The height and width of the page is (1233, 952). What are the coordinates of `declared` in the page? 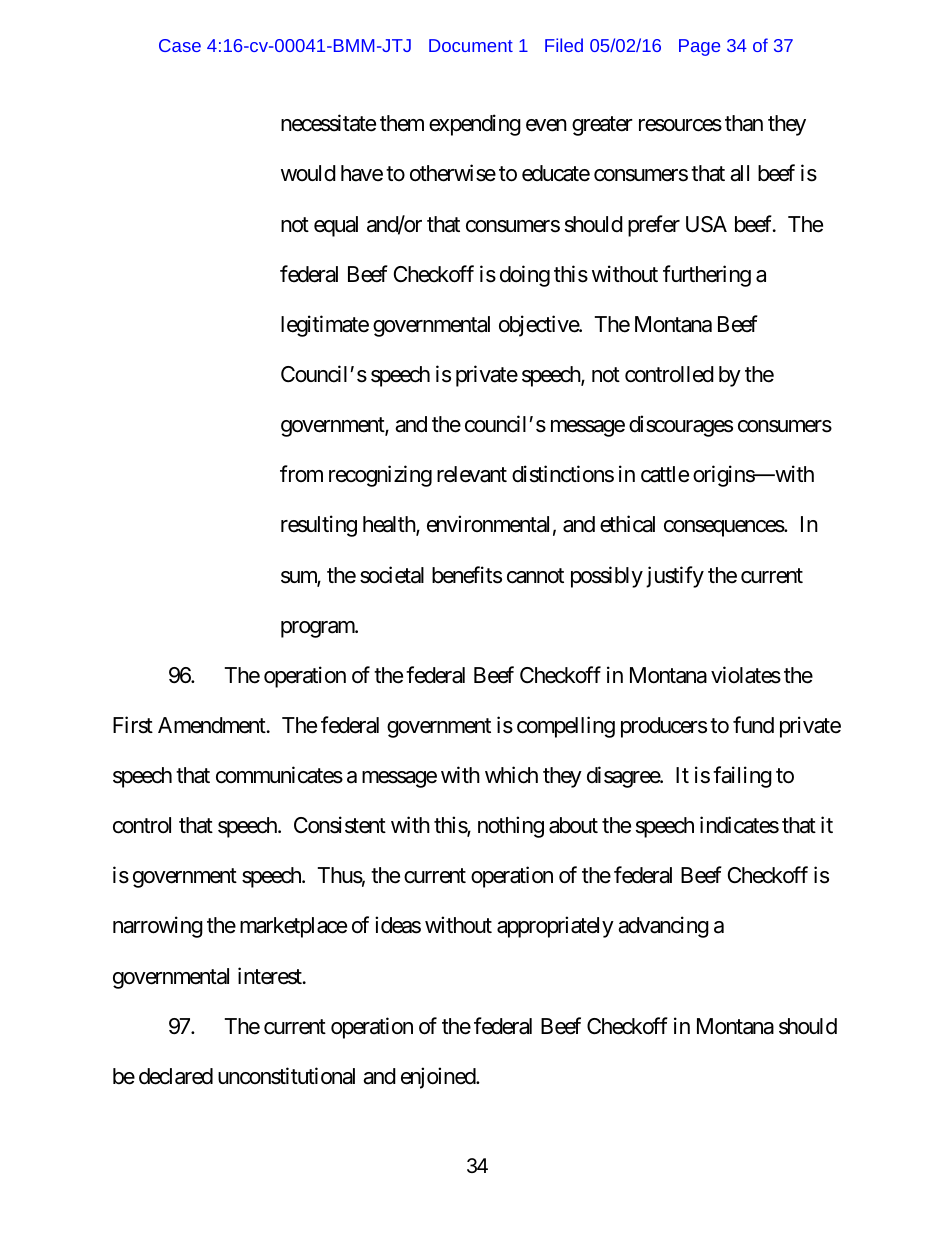 It's located at (176, 1076).
